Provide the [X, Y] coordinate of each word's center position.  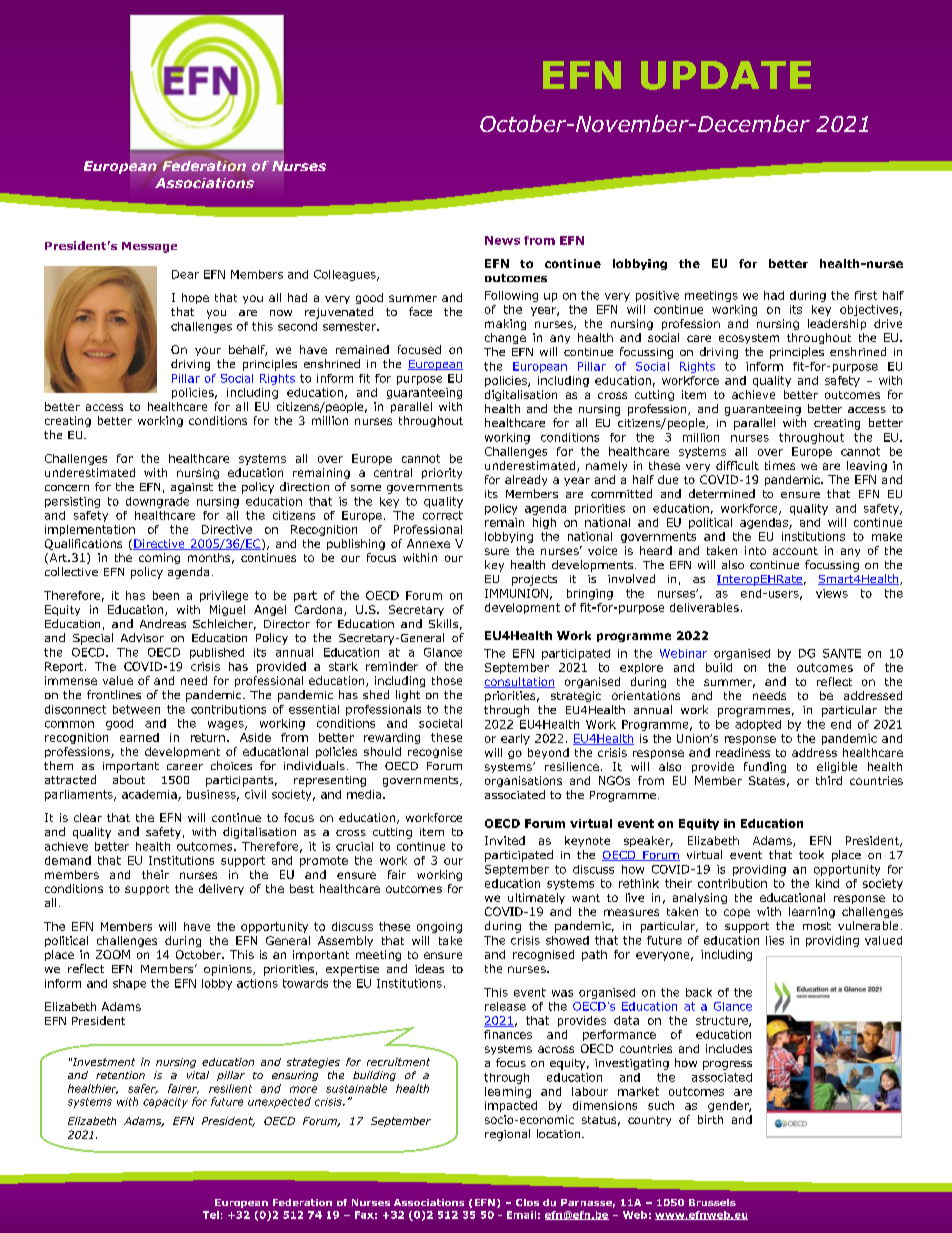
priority [442, 473]
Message [149, 247]
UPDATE [726, 75]
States [767, 780]
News [502, 240]
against [192, 488]
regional [507, 1135]
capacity [165, 1103]
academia [150, 795]
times [780, 465]
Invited [505, 840]
